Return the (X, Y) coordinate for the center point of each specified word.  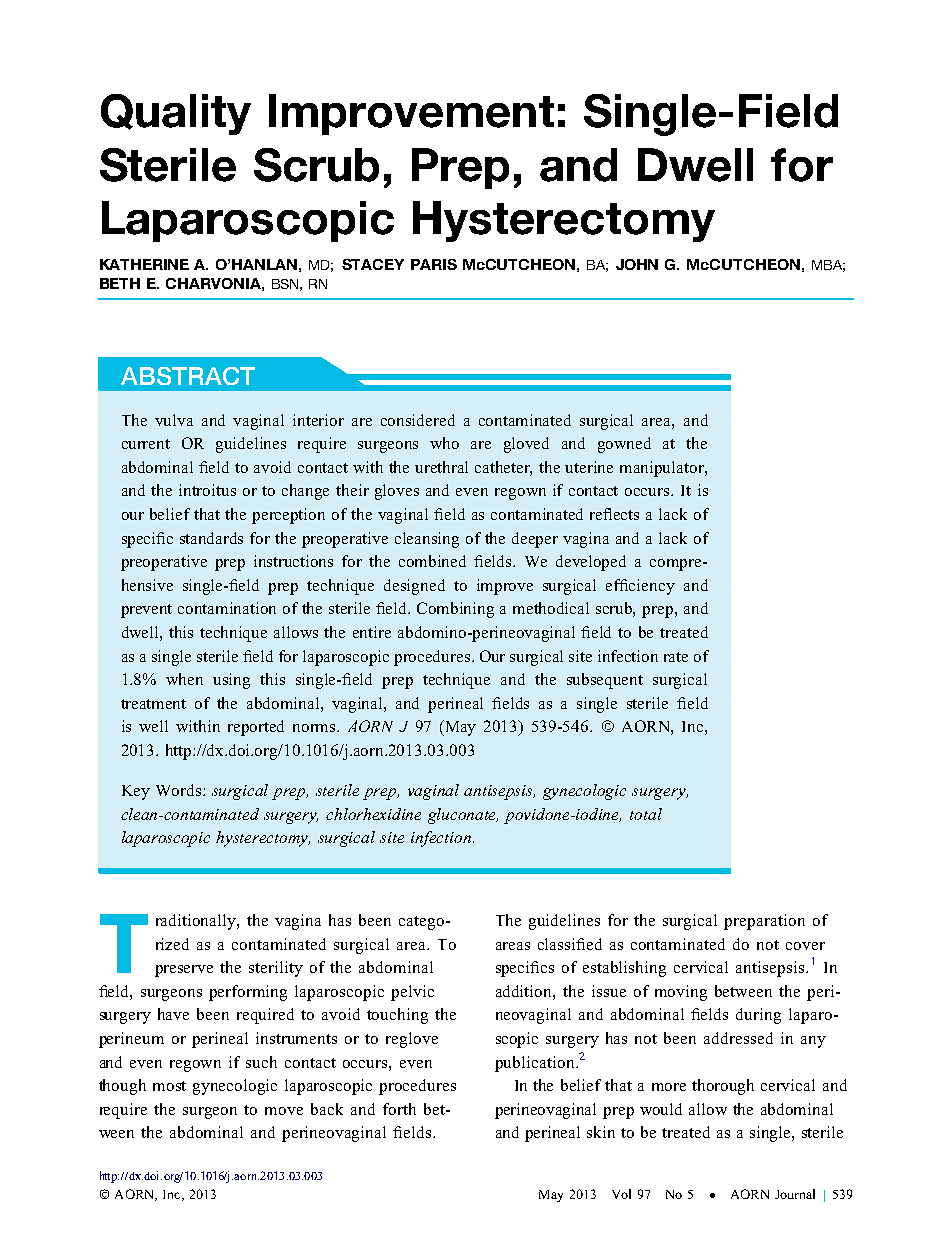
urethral (441, 467)
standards (211, 538)
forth (399, 1109)
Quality (176, 114)
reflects (614, 514)
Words (180, 790)
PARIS (434, 264)
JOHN (637, 264)
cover (805, 946)
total (646, 814)
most (169, 1086)
